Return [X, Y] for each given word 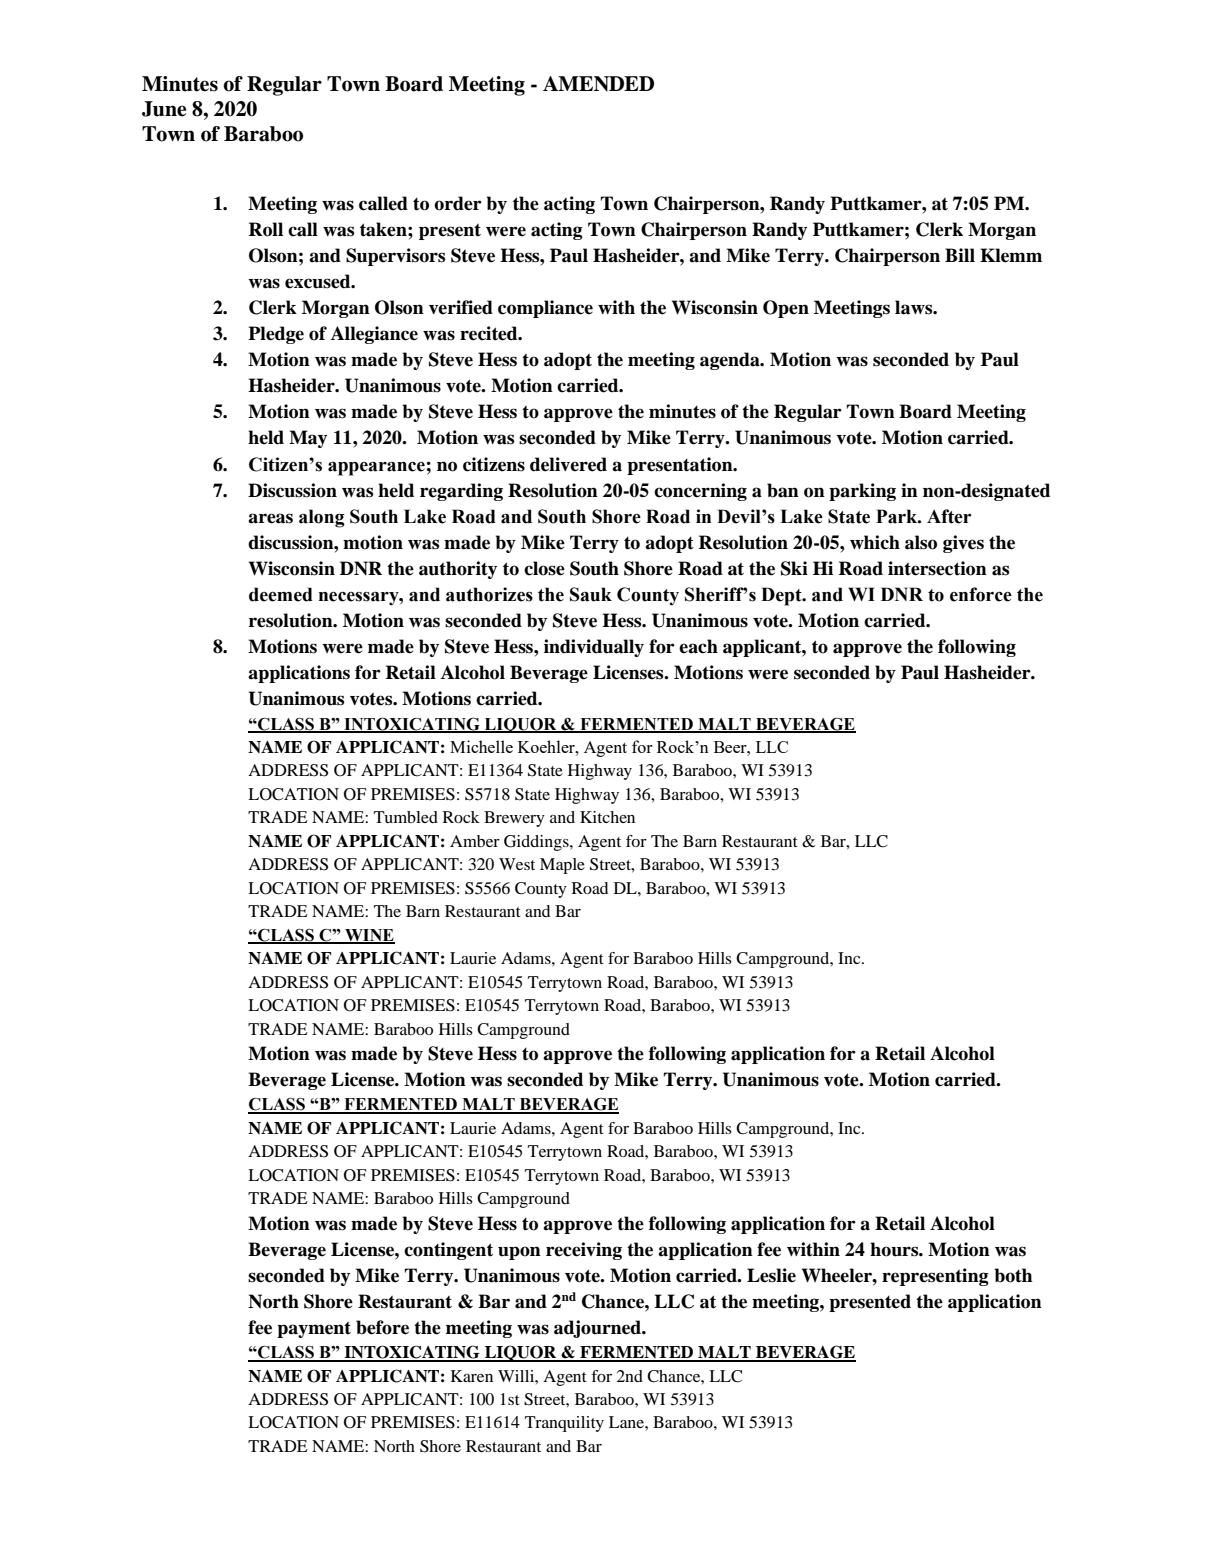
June [164, 109]
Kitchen [607, 817]
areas [270, 518]
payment [314, 1330]
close [544, 568]
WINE [369, 936]
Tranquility [564, 1424]
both [1013, 1275]
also [921, 542]
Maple [562, 866]
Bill [960, 255]
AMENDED [598, 84]
